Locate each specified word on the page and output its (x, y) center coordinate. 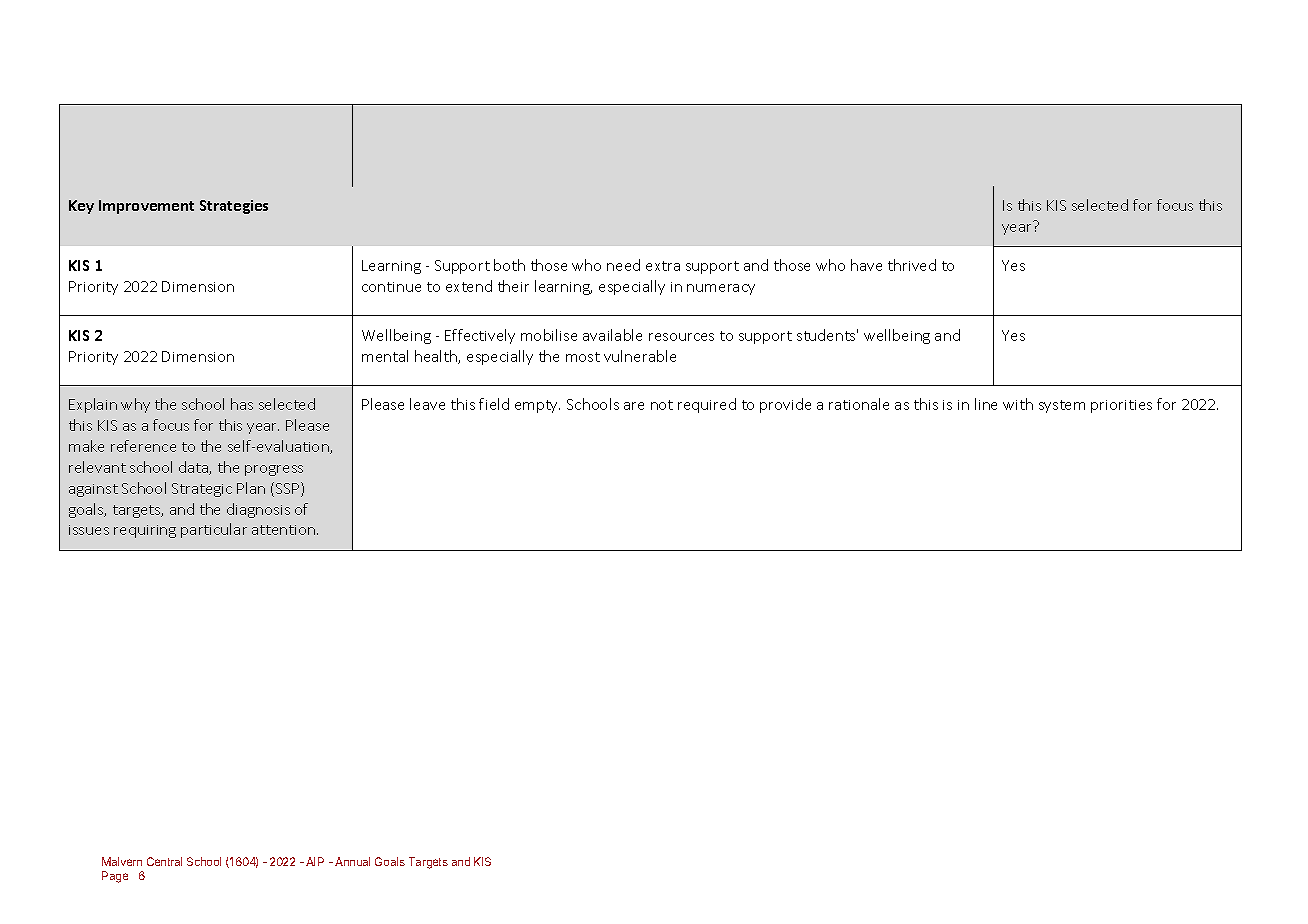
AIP (315, 861)
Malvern (122, 861)
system (1062, 406)
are (634, 406)
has (242, 404)
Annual (352, 861)
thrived (912, 265)
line (986, 404)
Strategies (234, 207)
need (623, 265)
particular (214, 530)
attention (285, 530)
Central (164, 861)
